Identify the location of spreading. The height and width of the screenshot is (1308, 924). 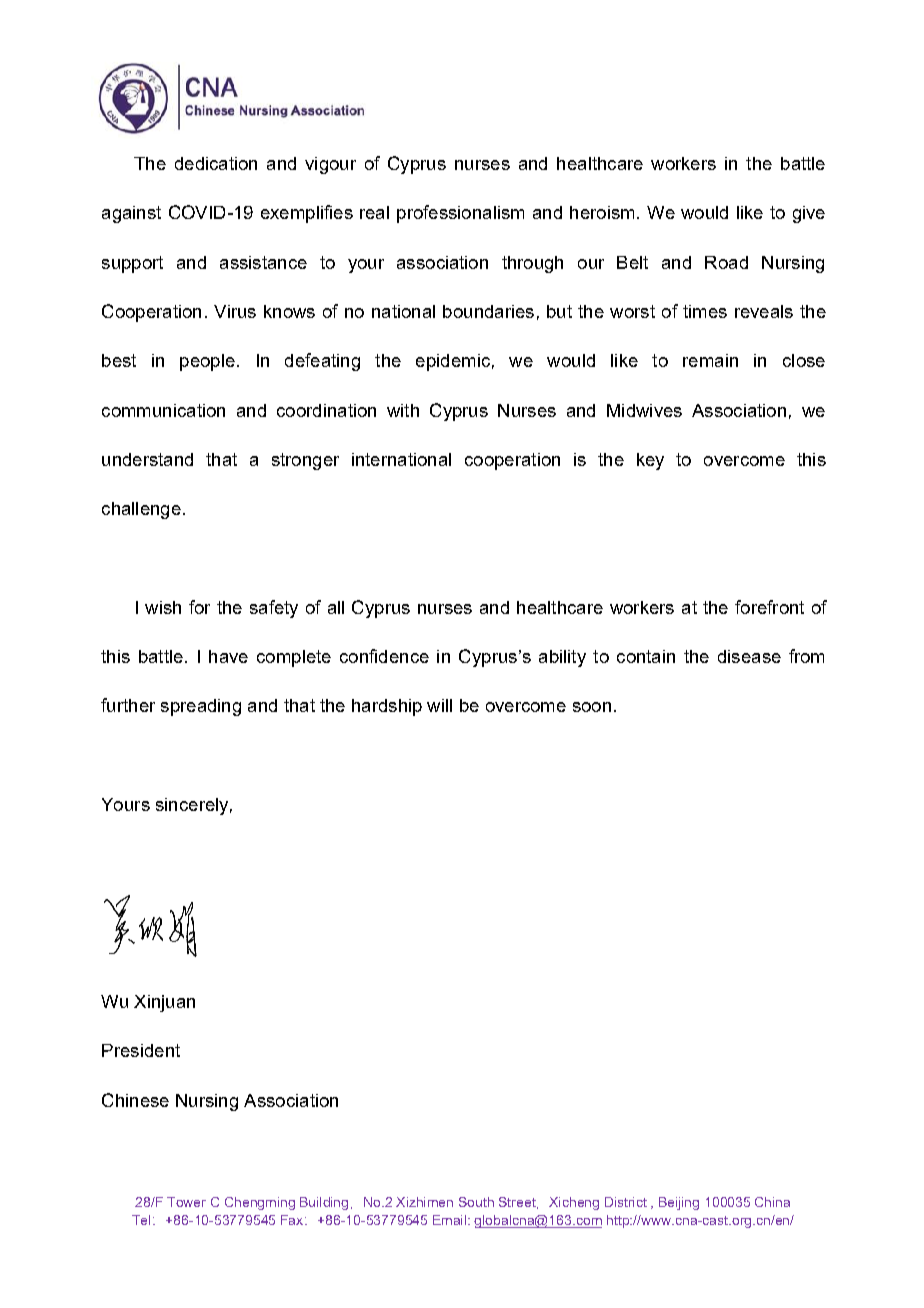
(201, 707).
